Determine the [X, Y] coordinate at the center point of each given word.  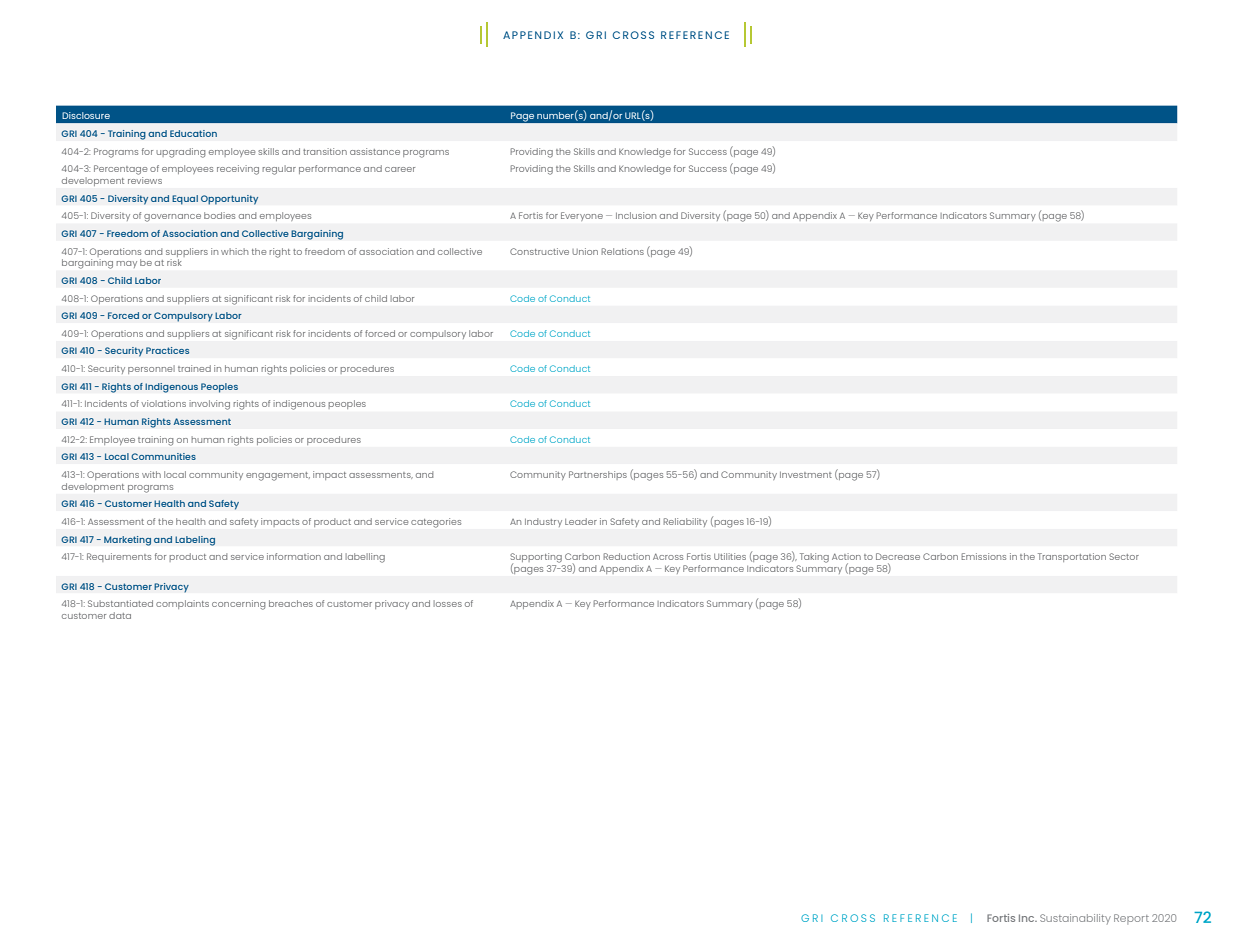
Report [1131, 919]
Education [193, 133]
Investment [806, 474]
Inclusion [636, 215]
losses [447, 603]
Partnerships [598, 475]
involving [210, 405]
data [120, 615]
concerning [238, 605]
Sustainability [1075, 919]
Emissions [983, 556]
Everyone [582, 216]
